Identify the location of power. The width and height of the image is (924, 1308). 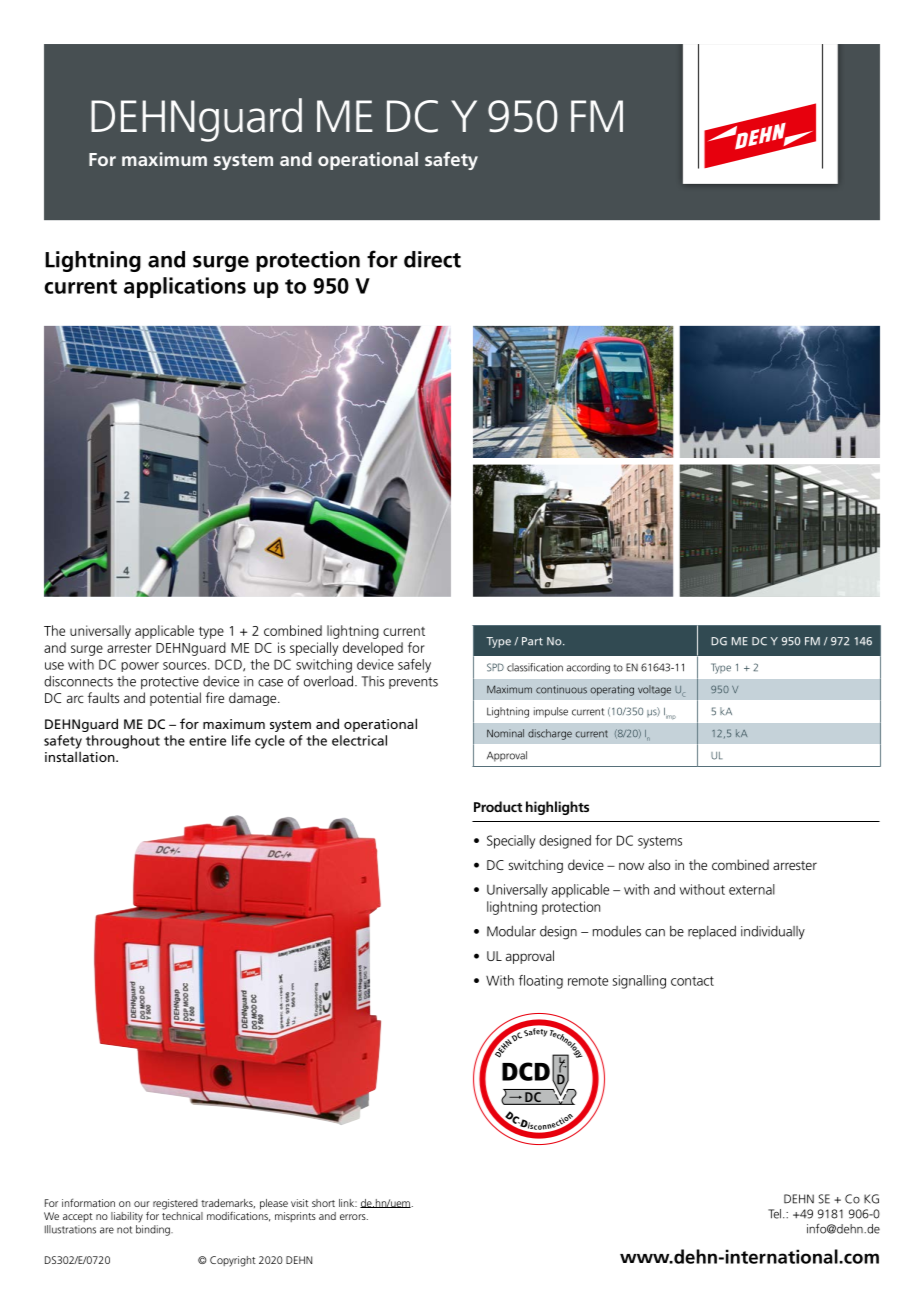
(140, 667).
